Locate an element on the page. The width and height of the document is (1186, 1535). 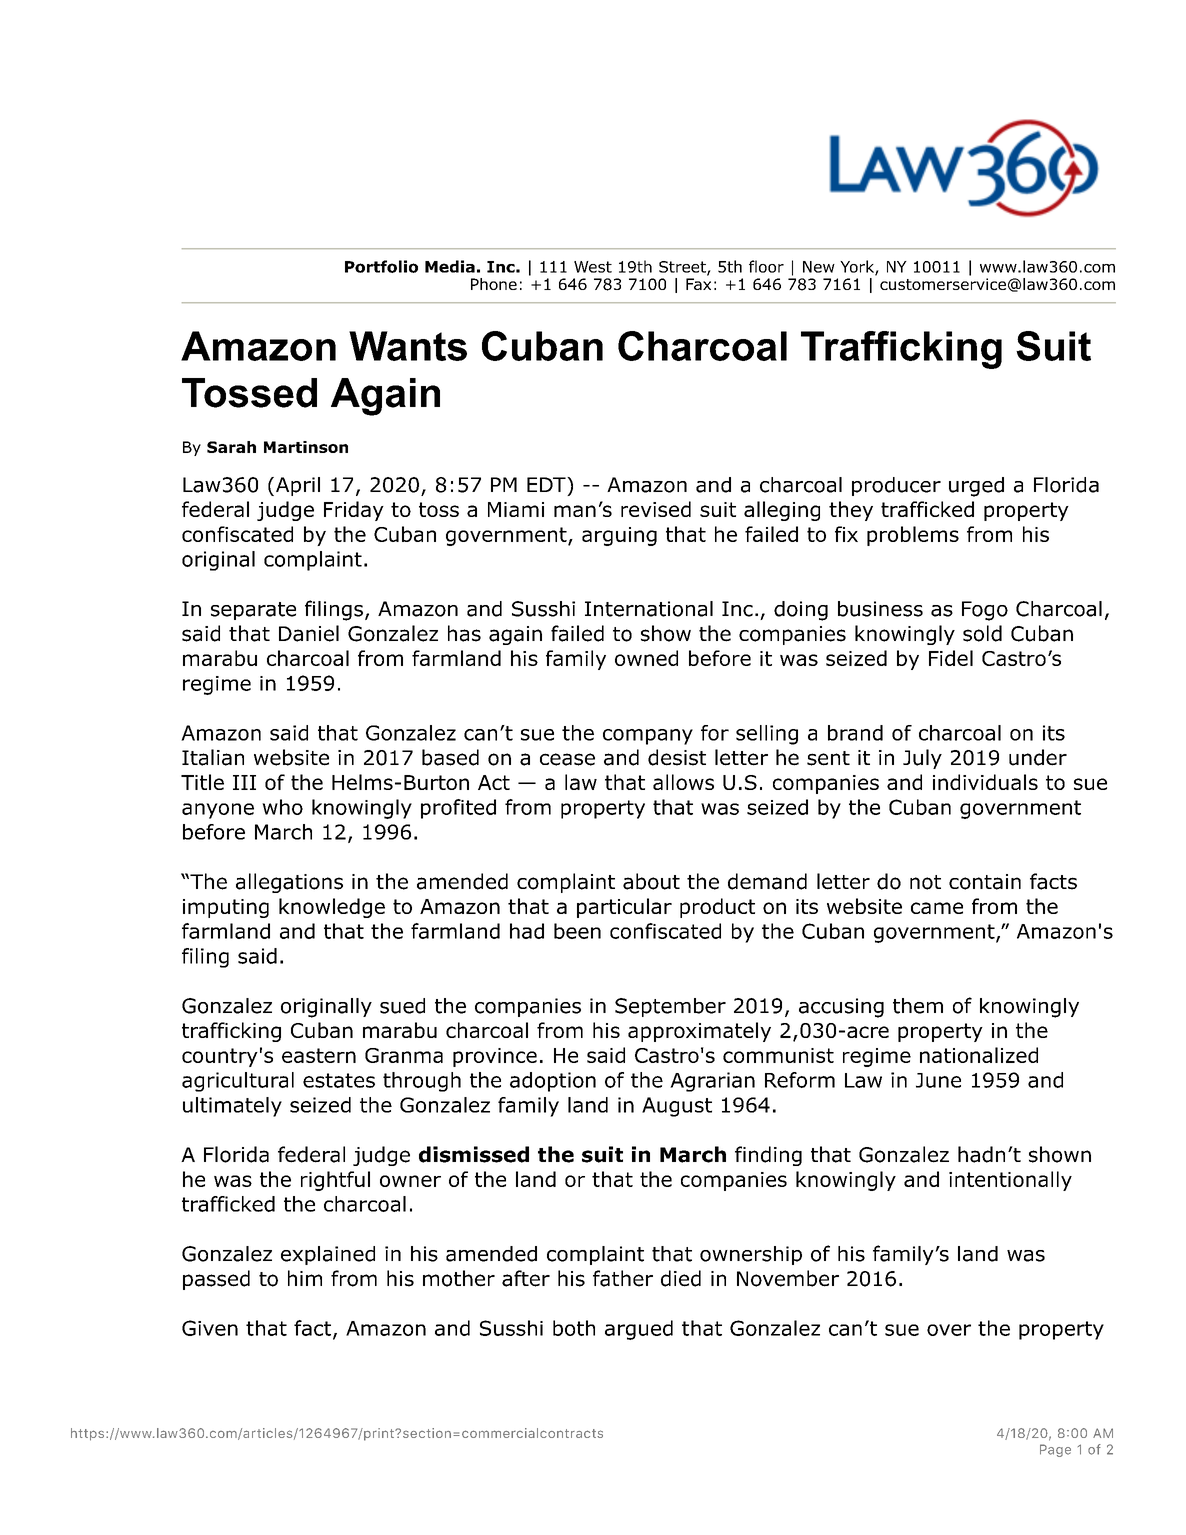
West is located at coordinates (593, 267).
